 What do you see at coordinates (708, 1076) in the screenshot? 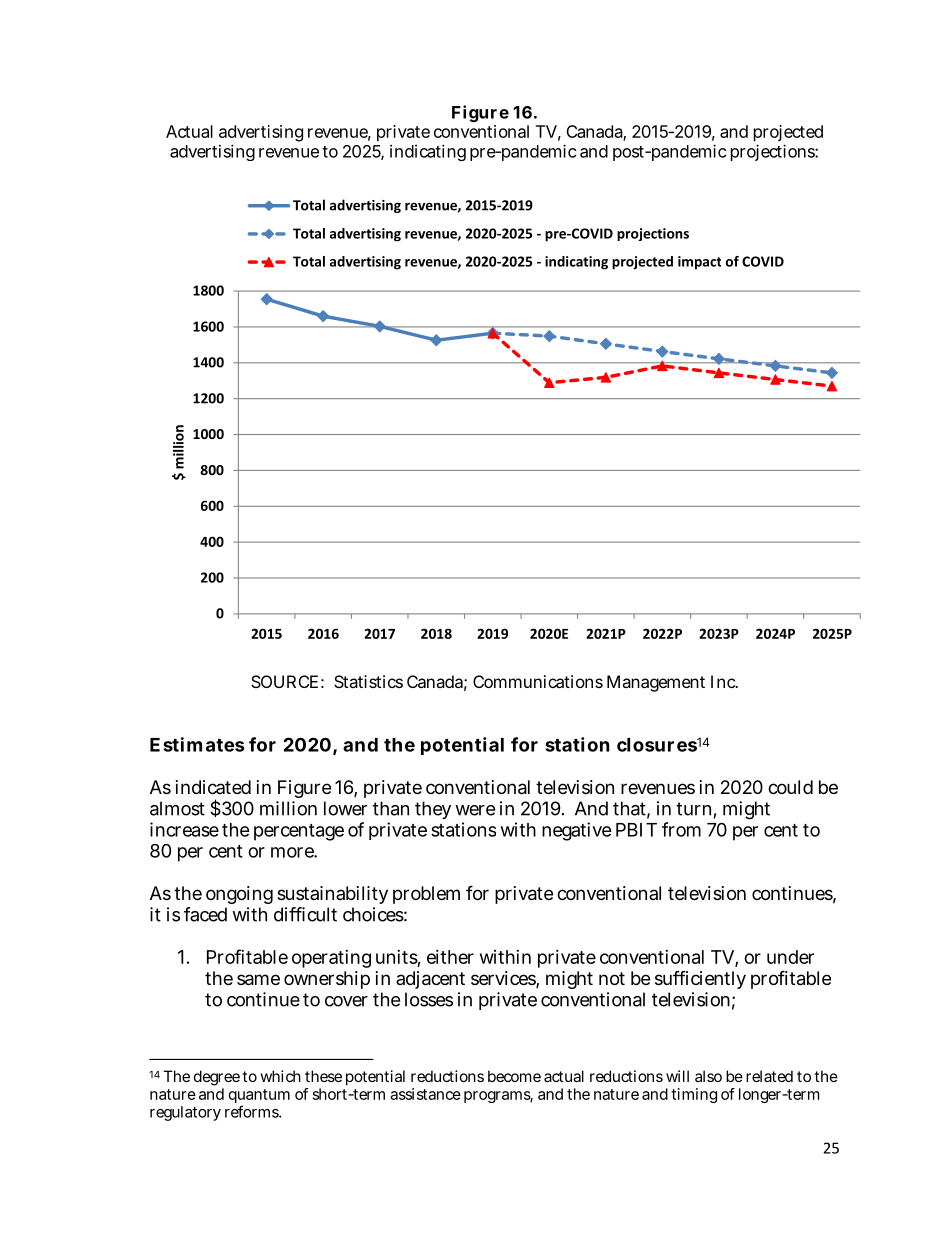
I see `also` at bounding box center [708, 1076].
